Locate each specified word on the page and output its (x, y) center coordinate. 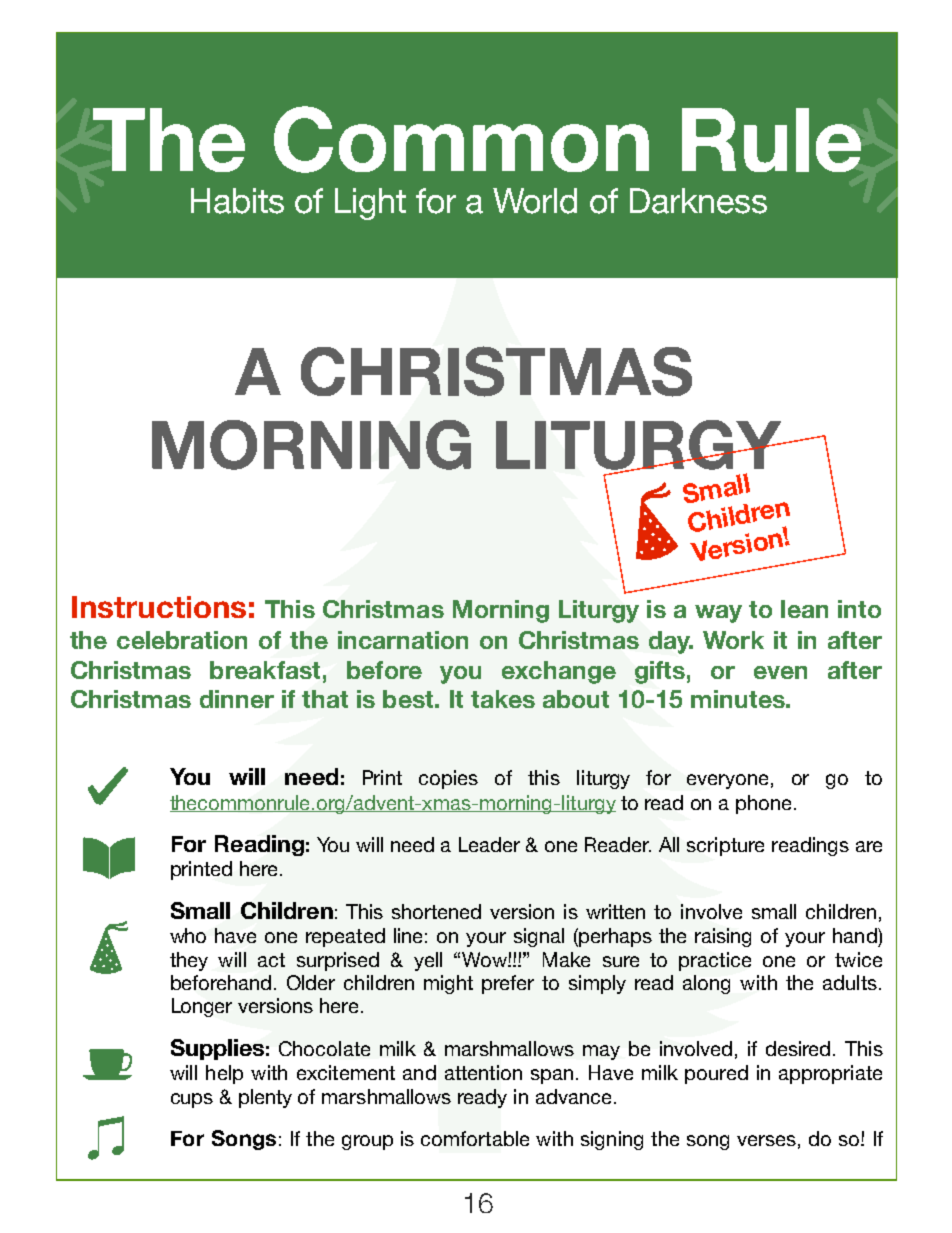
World (535, 201)
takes (503, 699)
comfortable (475, 1138)
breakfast (265, 670)
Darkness (698, 201)
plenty (265, 1098)
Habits (237, 201)
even (780, 672)
